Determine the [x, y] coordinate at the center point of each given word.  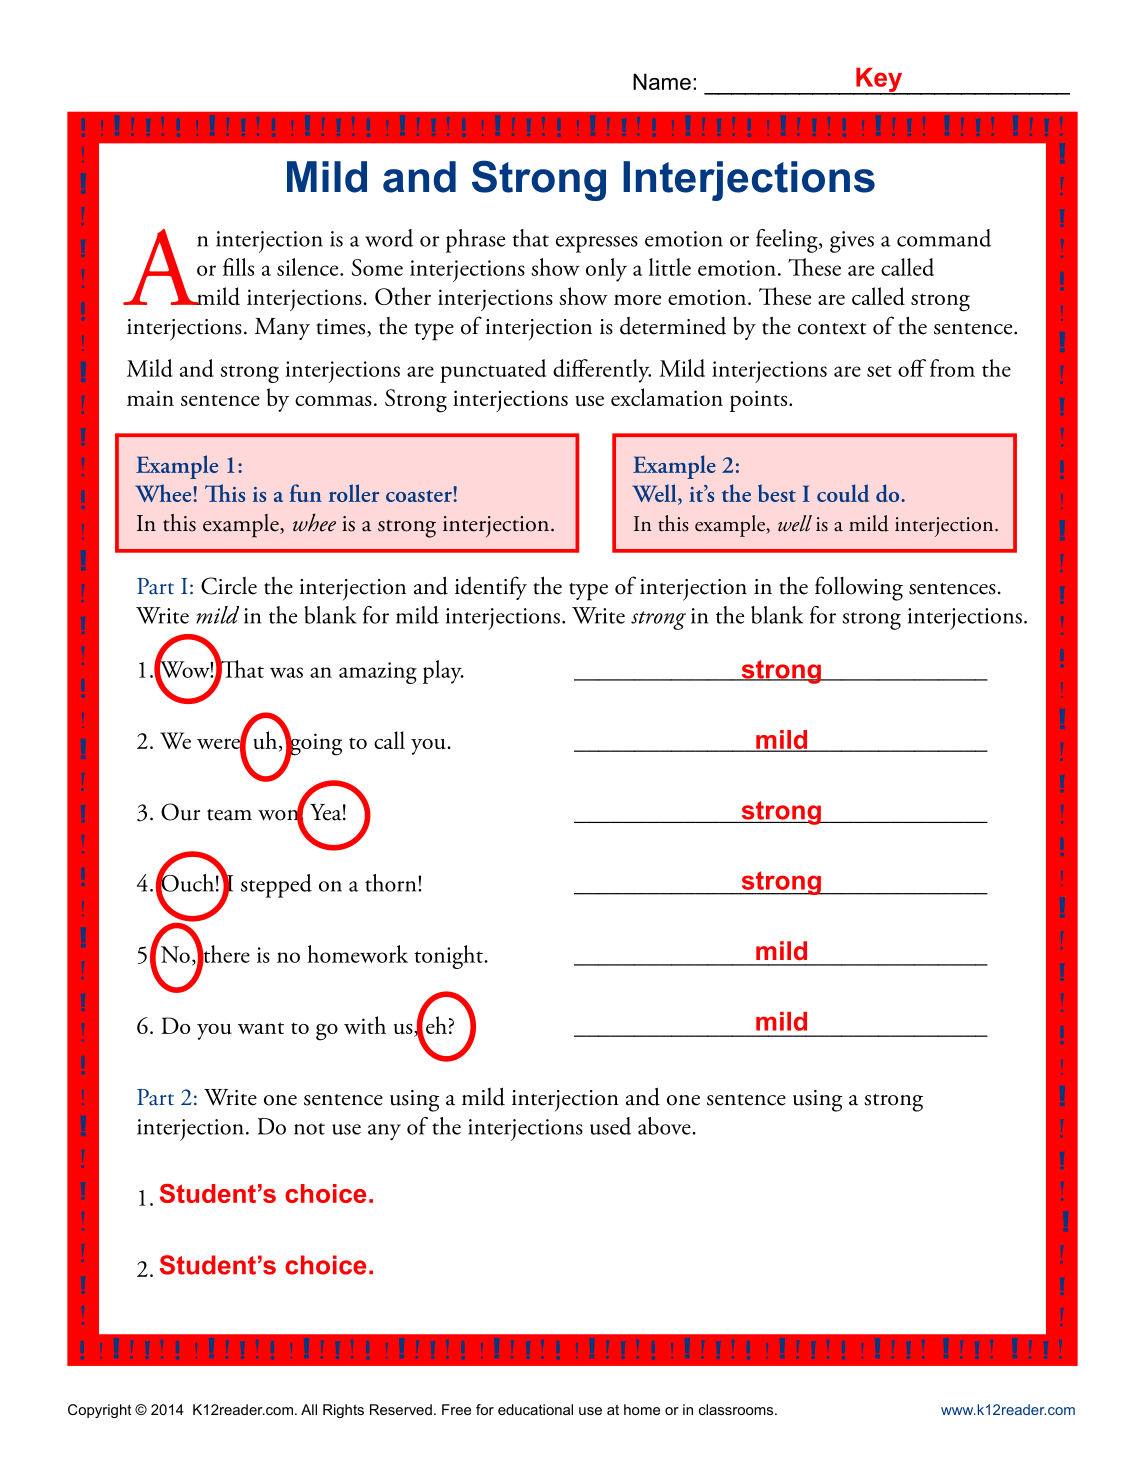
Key [879, 81]
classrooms [737, 1409]
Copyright [100, 1411]
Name [662, 81]
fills [238, 267]
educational [535, 1409]
